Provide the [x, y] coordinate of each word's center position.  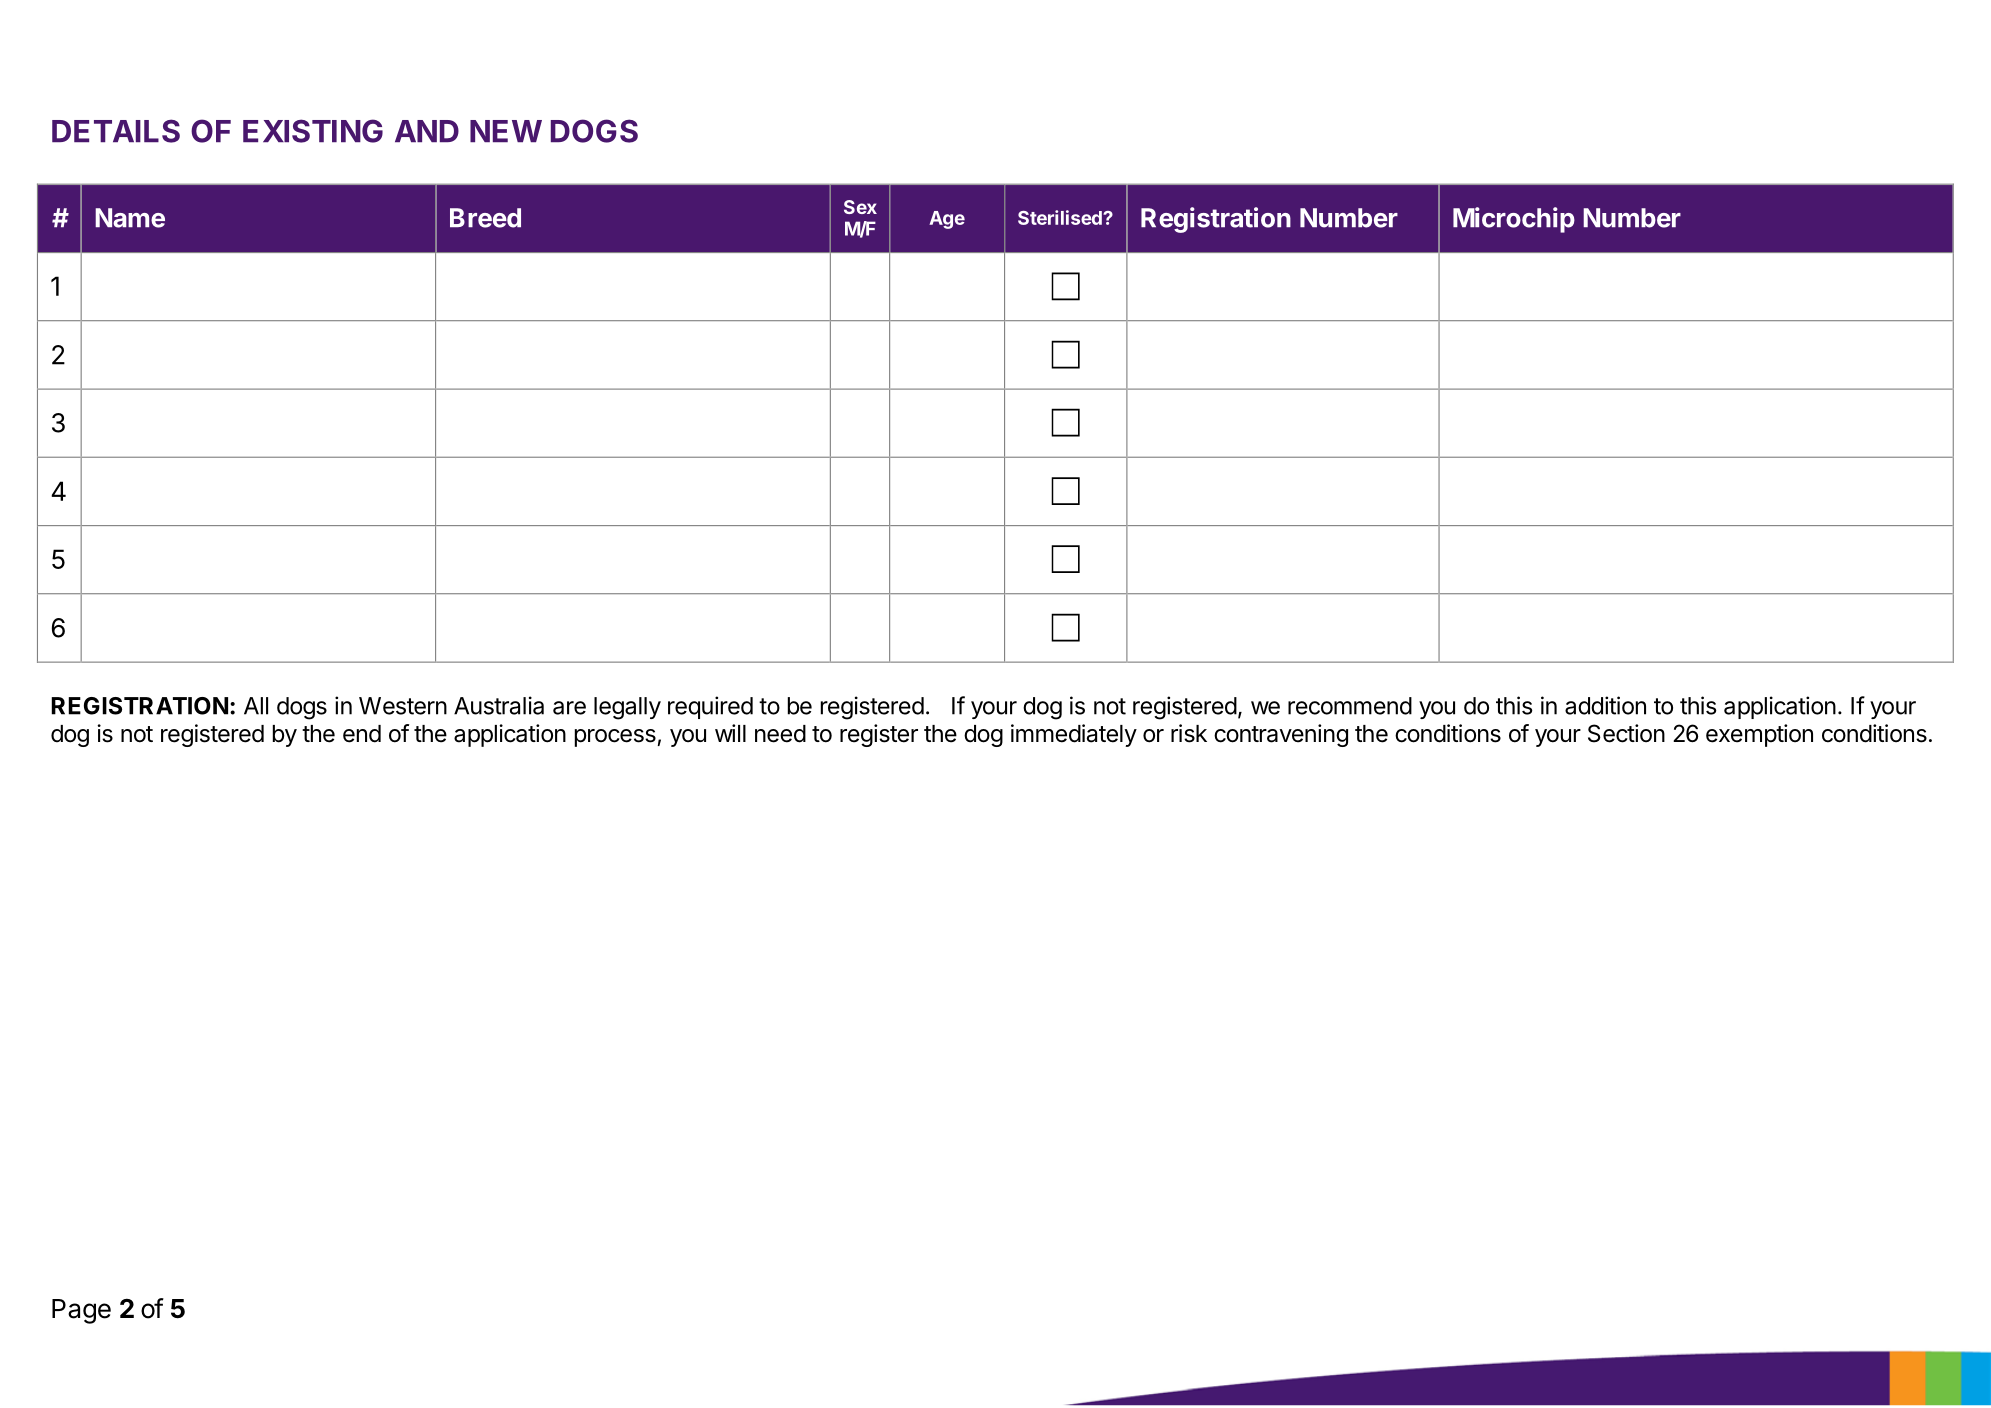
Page [81, 1311]
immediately [1074, 735]
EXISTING [313, 131]
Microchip [1514, 220]
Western [403, 706]
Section [1626, 733]
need [780, 734]
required [710, 707]
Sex [860, 207]
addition [1605, 705]
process [615, 738]
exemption [1759, 735]
